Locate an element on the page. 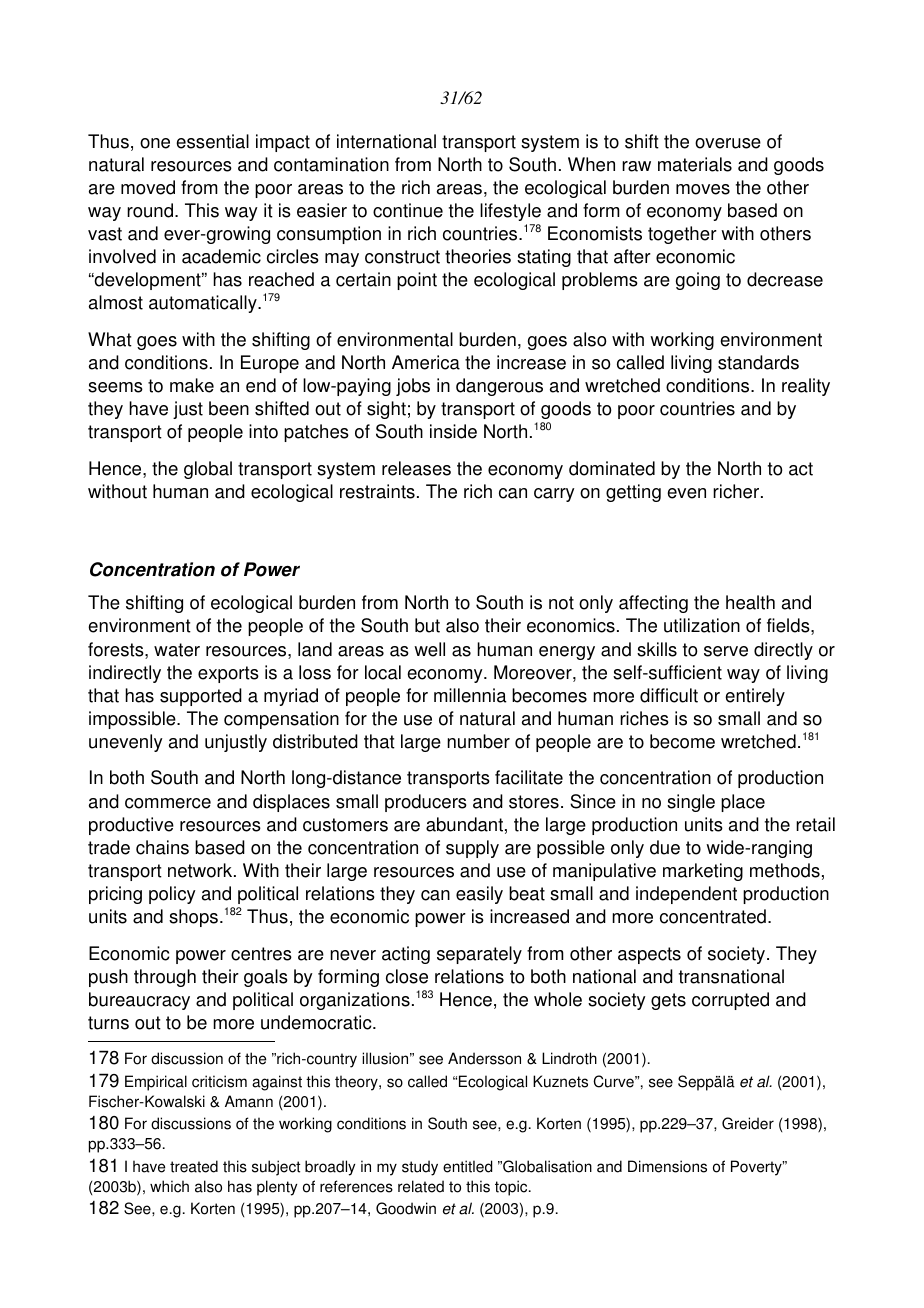 The width and height of the page is (924, 1308). moved is located at coordinates (148, 187).
